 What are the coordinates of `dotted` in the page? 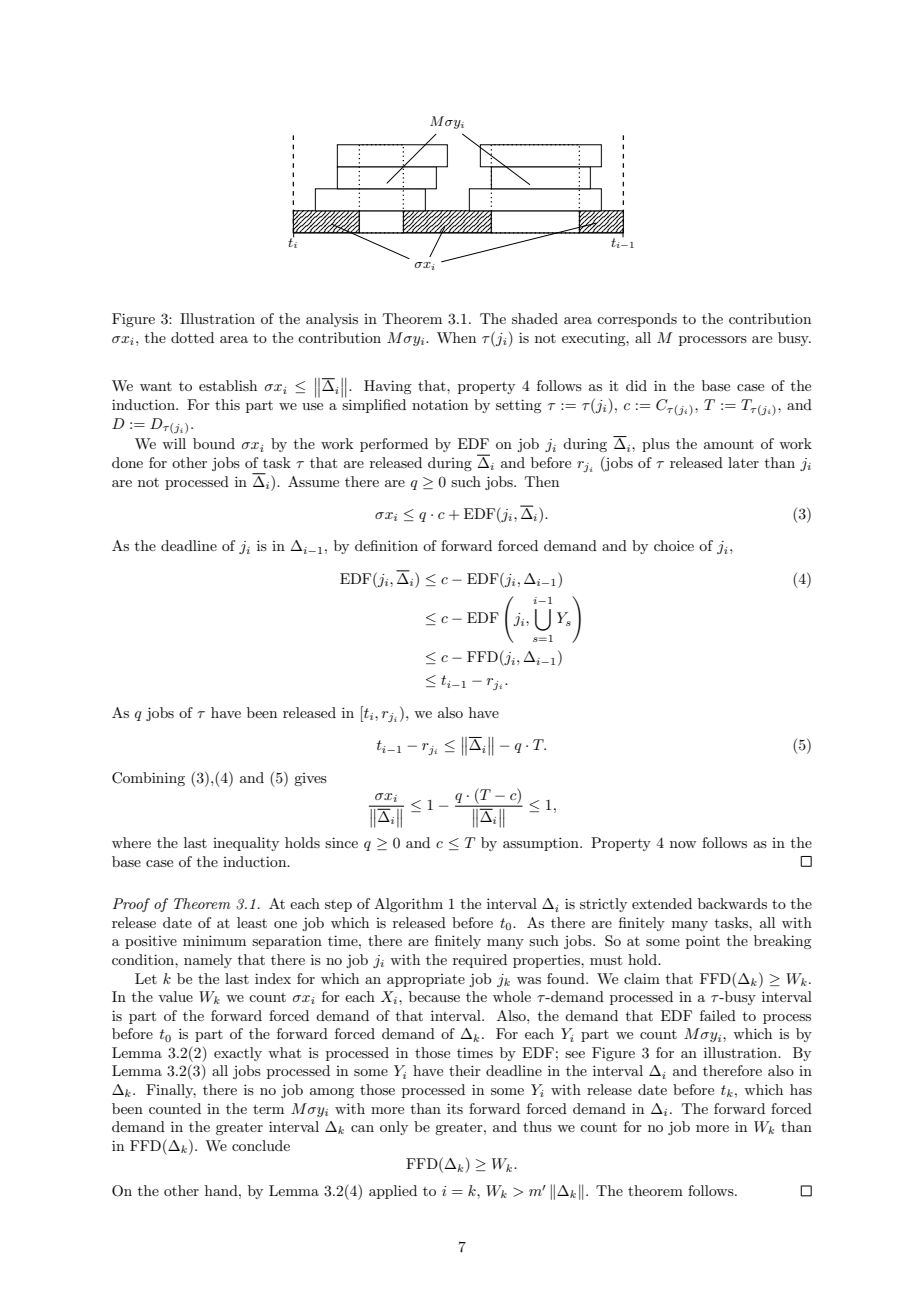 It's located at (192, 337).
